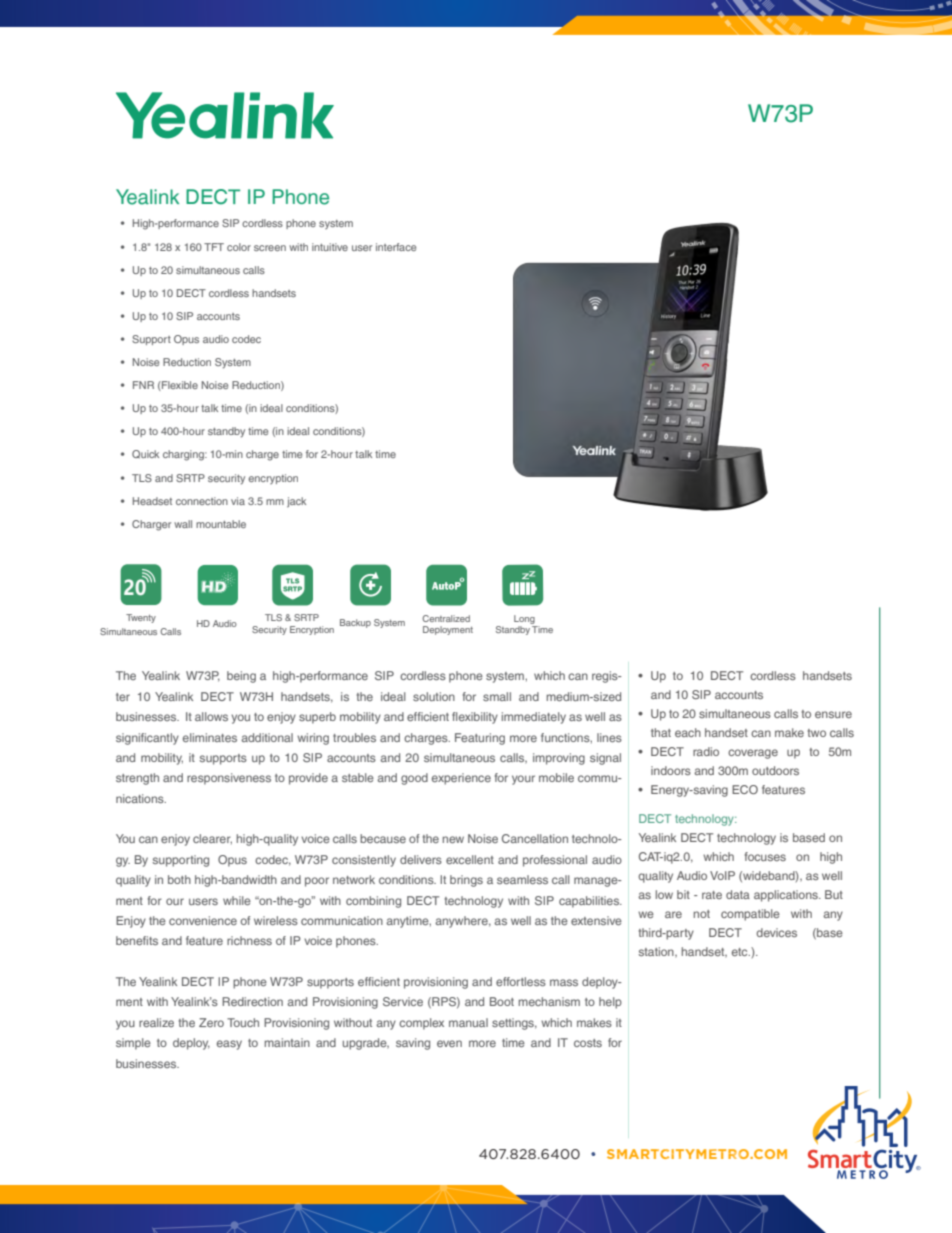  Describe the element at coordinates (461, 779) in the screenshot. I see `experience` at that location.
